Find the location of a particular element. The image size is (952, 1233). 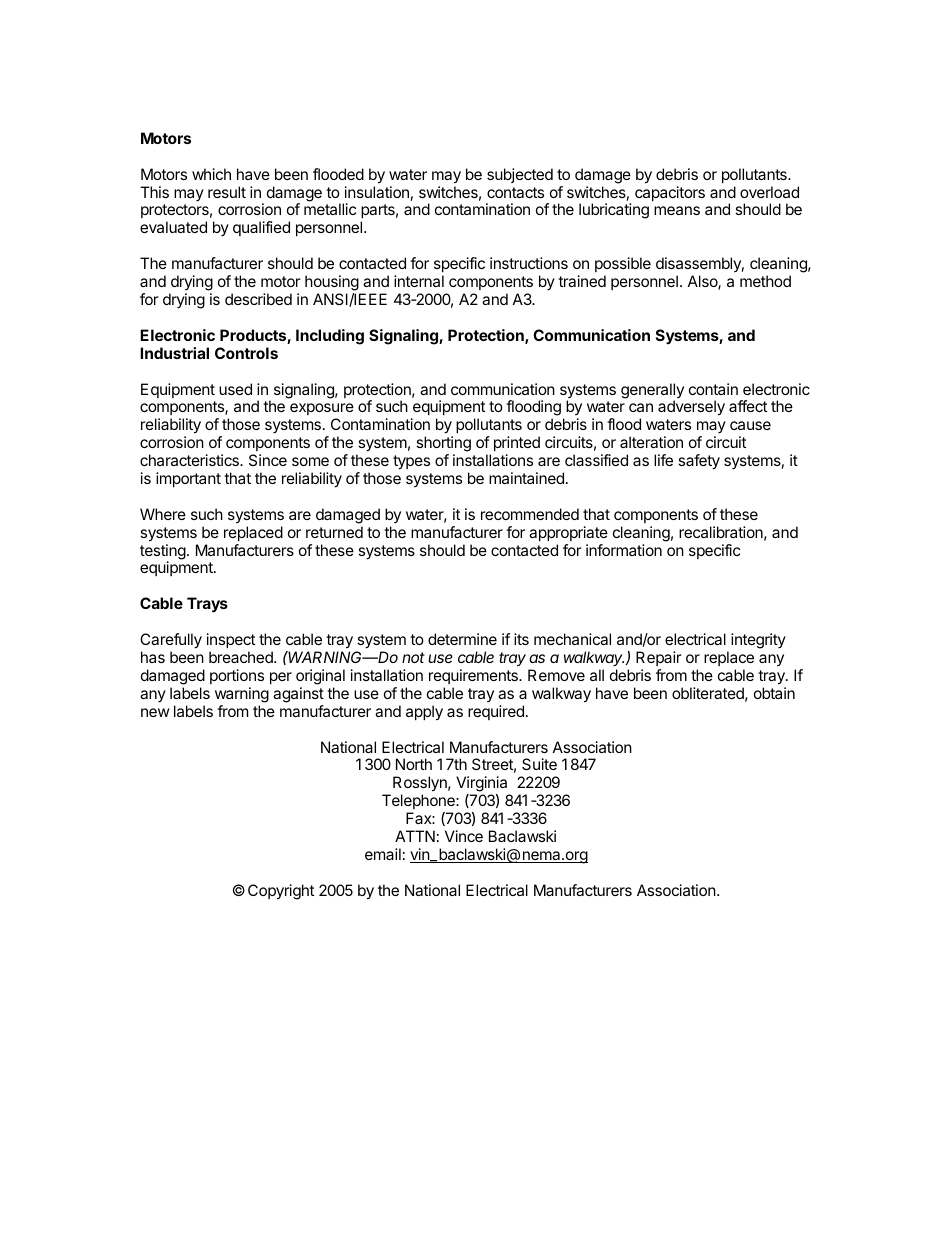

contain is located at coordinates (713, 389).
